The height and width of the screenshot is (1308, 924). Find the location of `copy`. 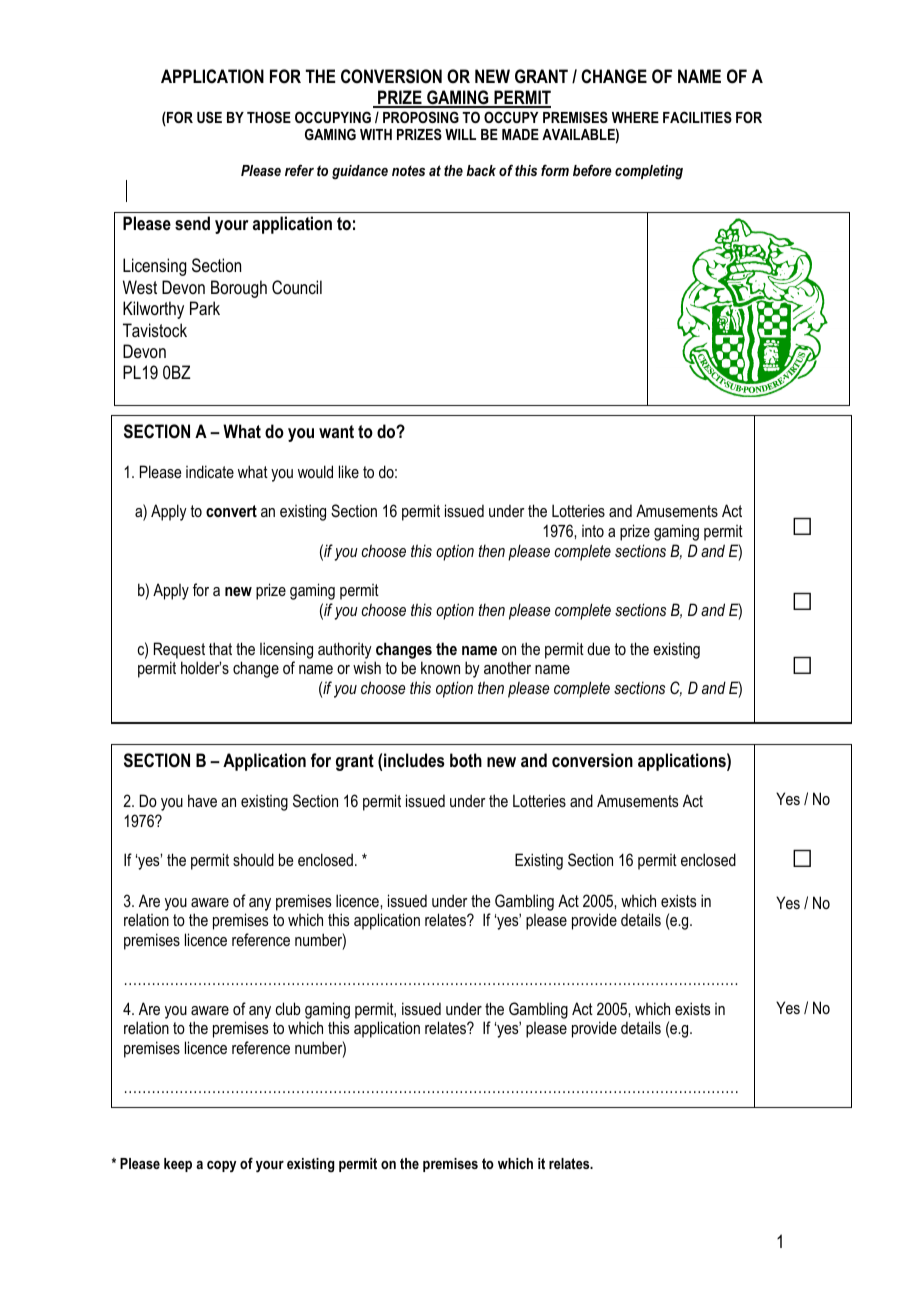

copy is located at coordinates (221, 1166).
